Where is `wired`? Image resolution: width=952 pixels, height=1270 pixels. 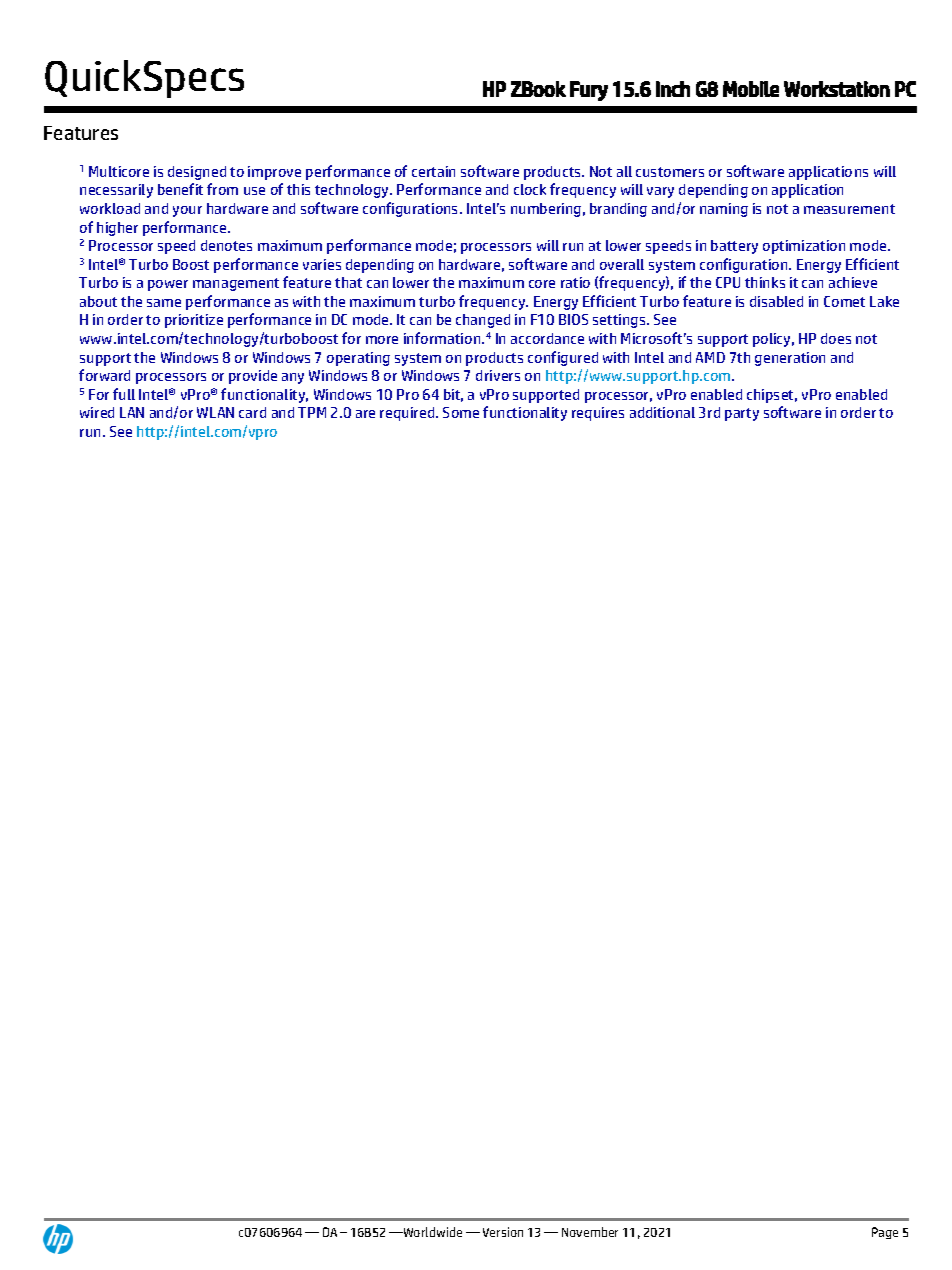
wired is located at coordinates (97, 412).
